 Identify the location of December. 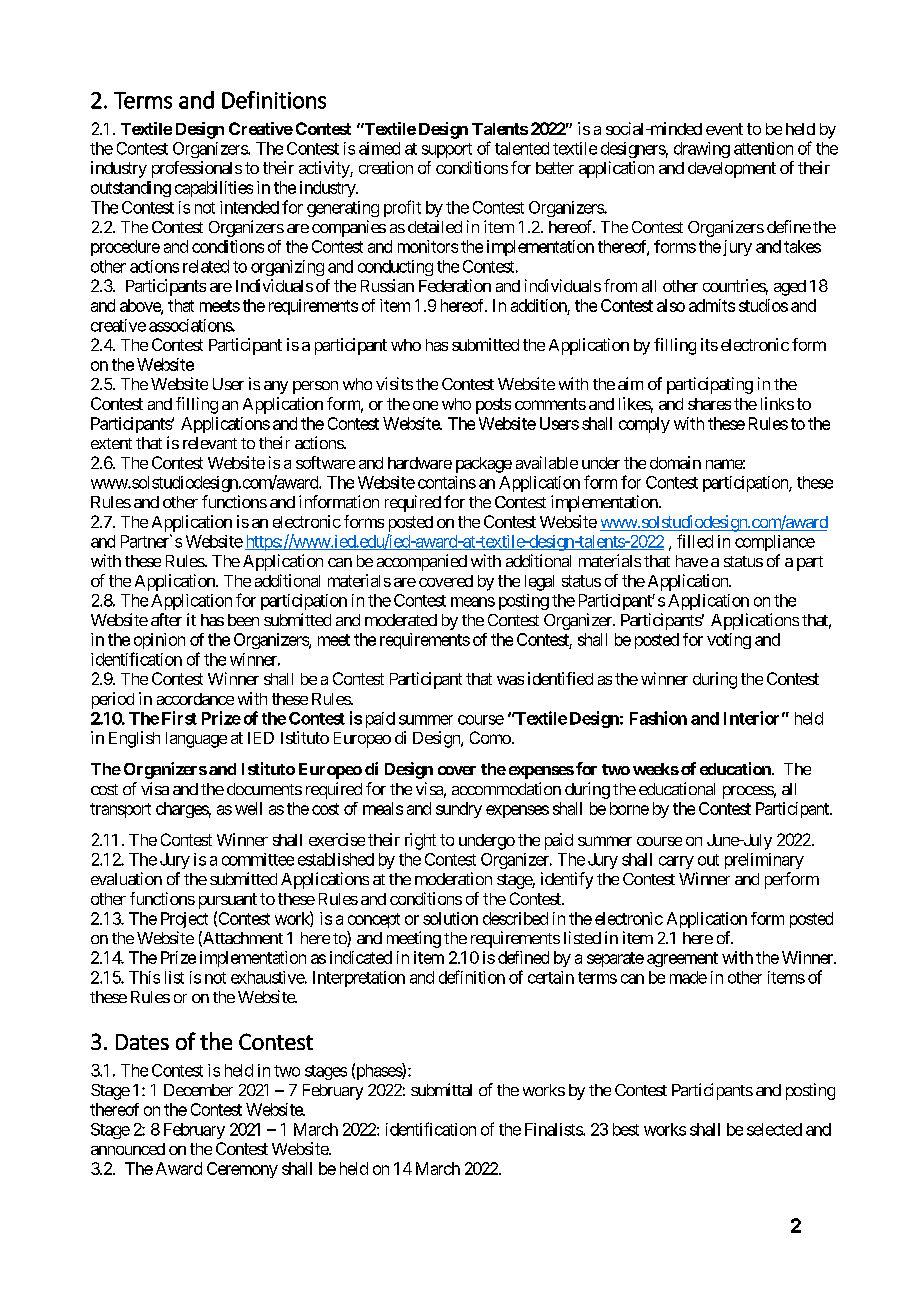
(198, 1090).
